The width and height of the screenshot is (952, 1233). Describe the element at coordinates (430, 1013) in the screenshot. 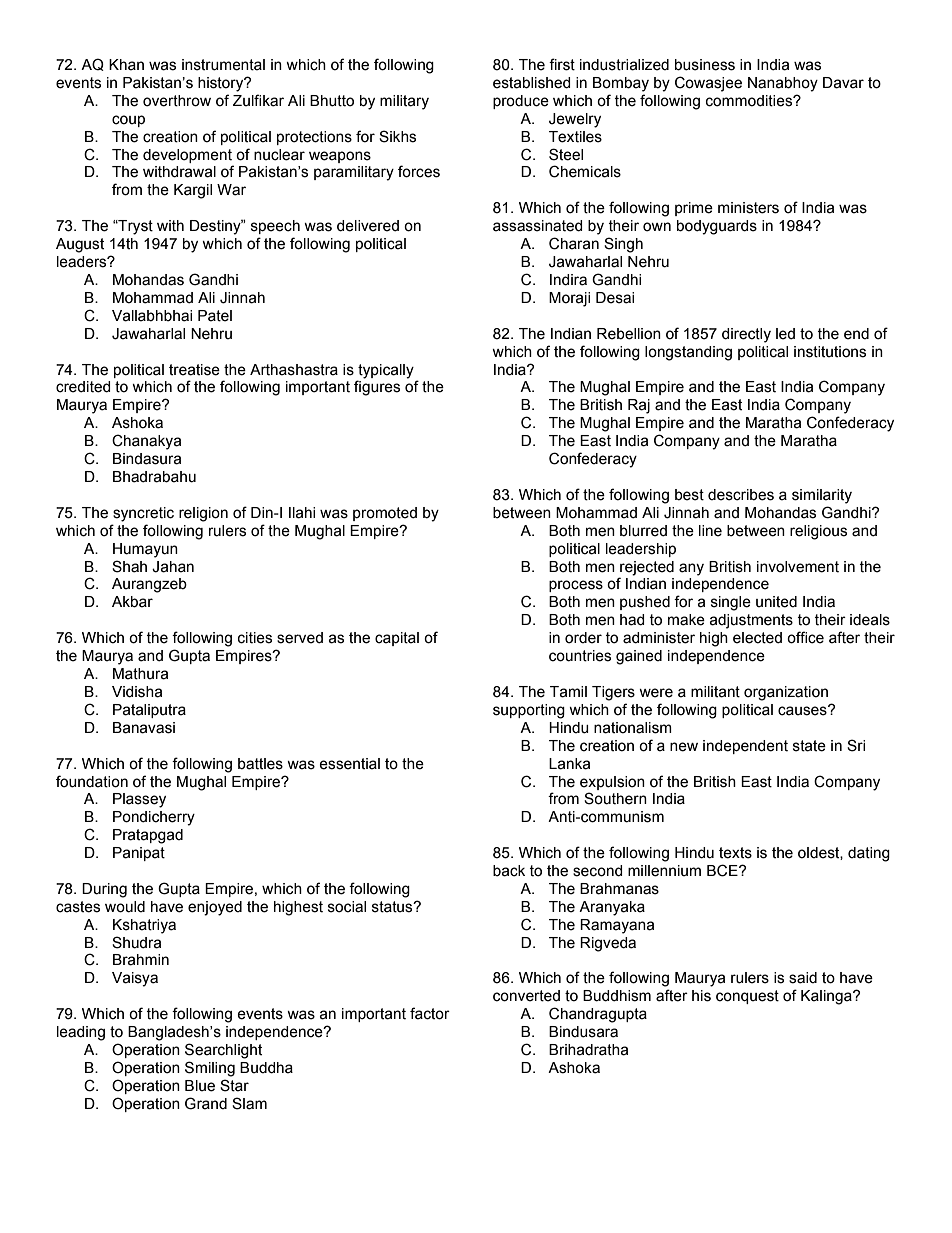

I see `factor` at that location.
